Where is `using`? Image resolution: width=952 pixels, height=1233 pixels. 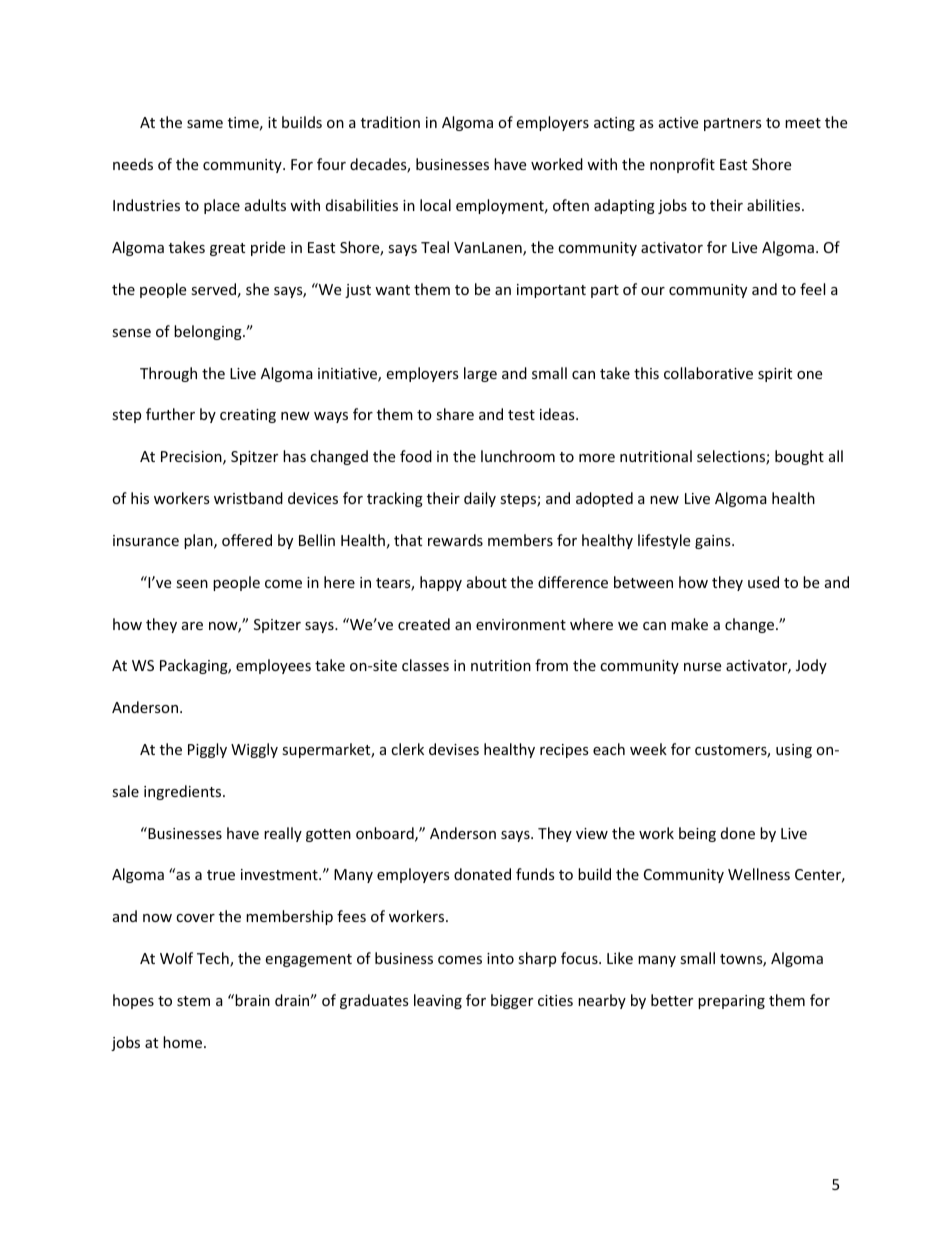
using is located at coordinates (794, 751).
